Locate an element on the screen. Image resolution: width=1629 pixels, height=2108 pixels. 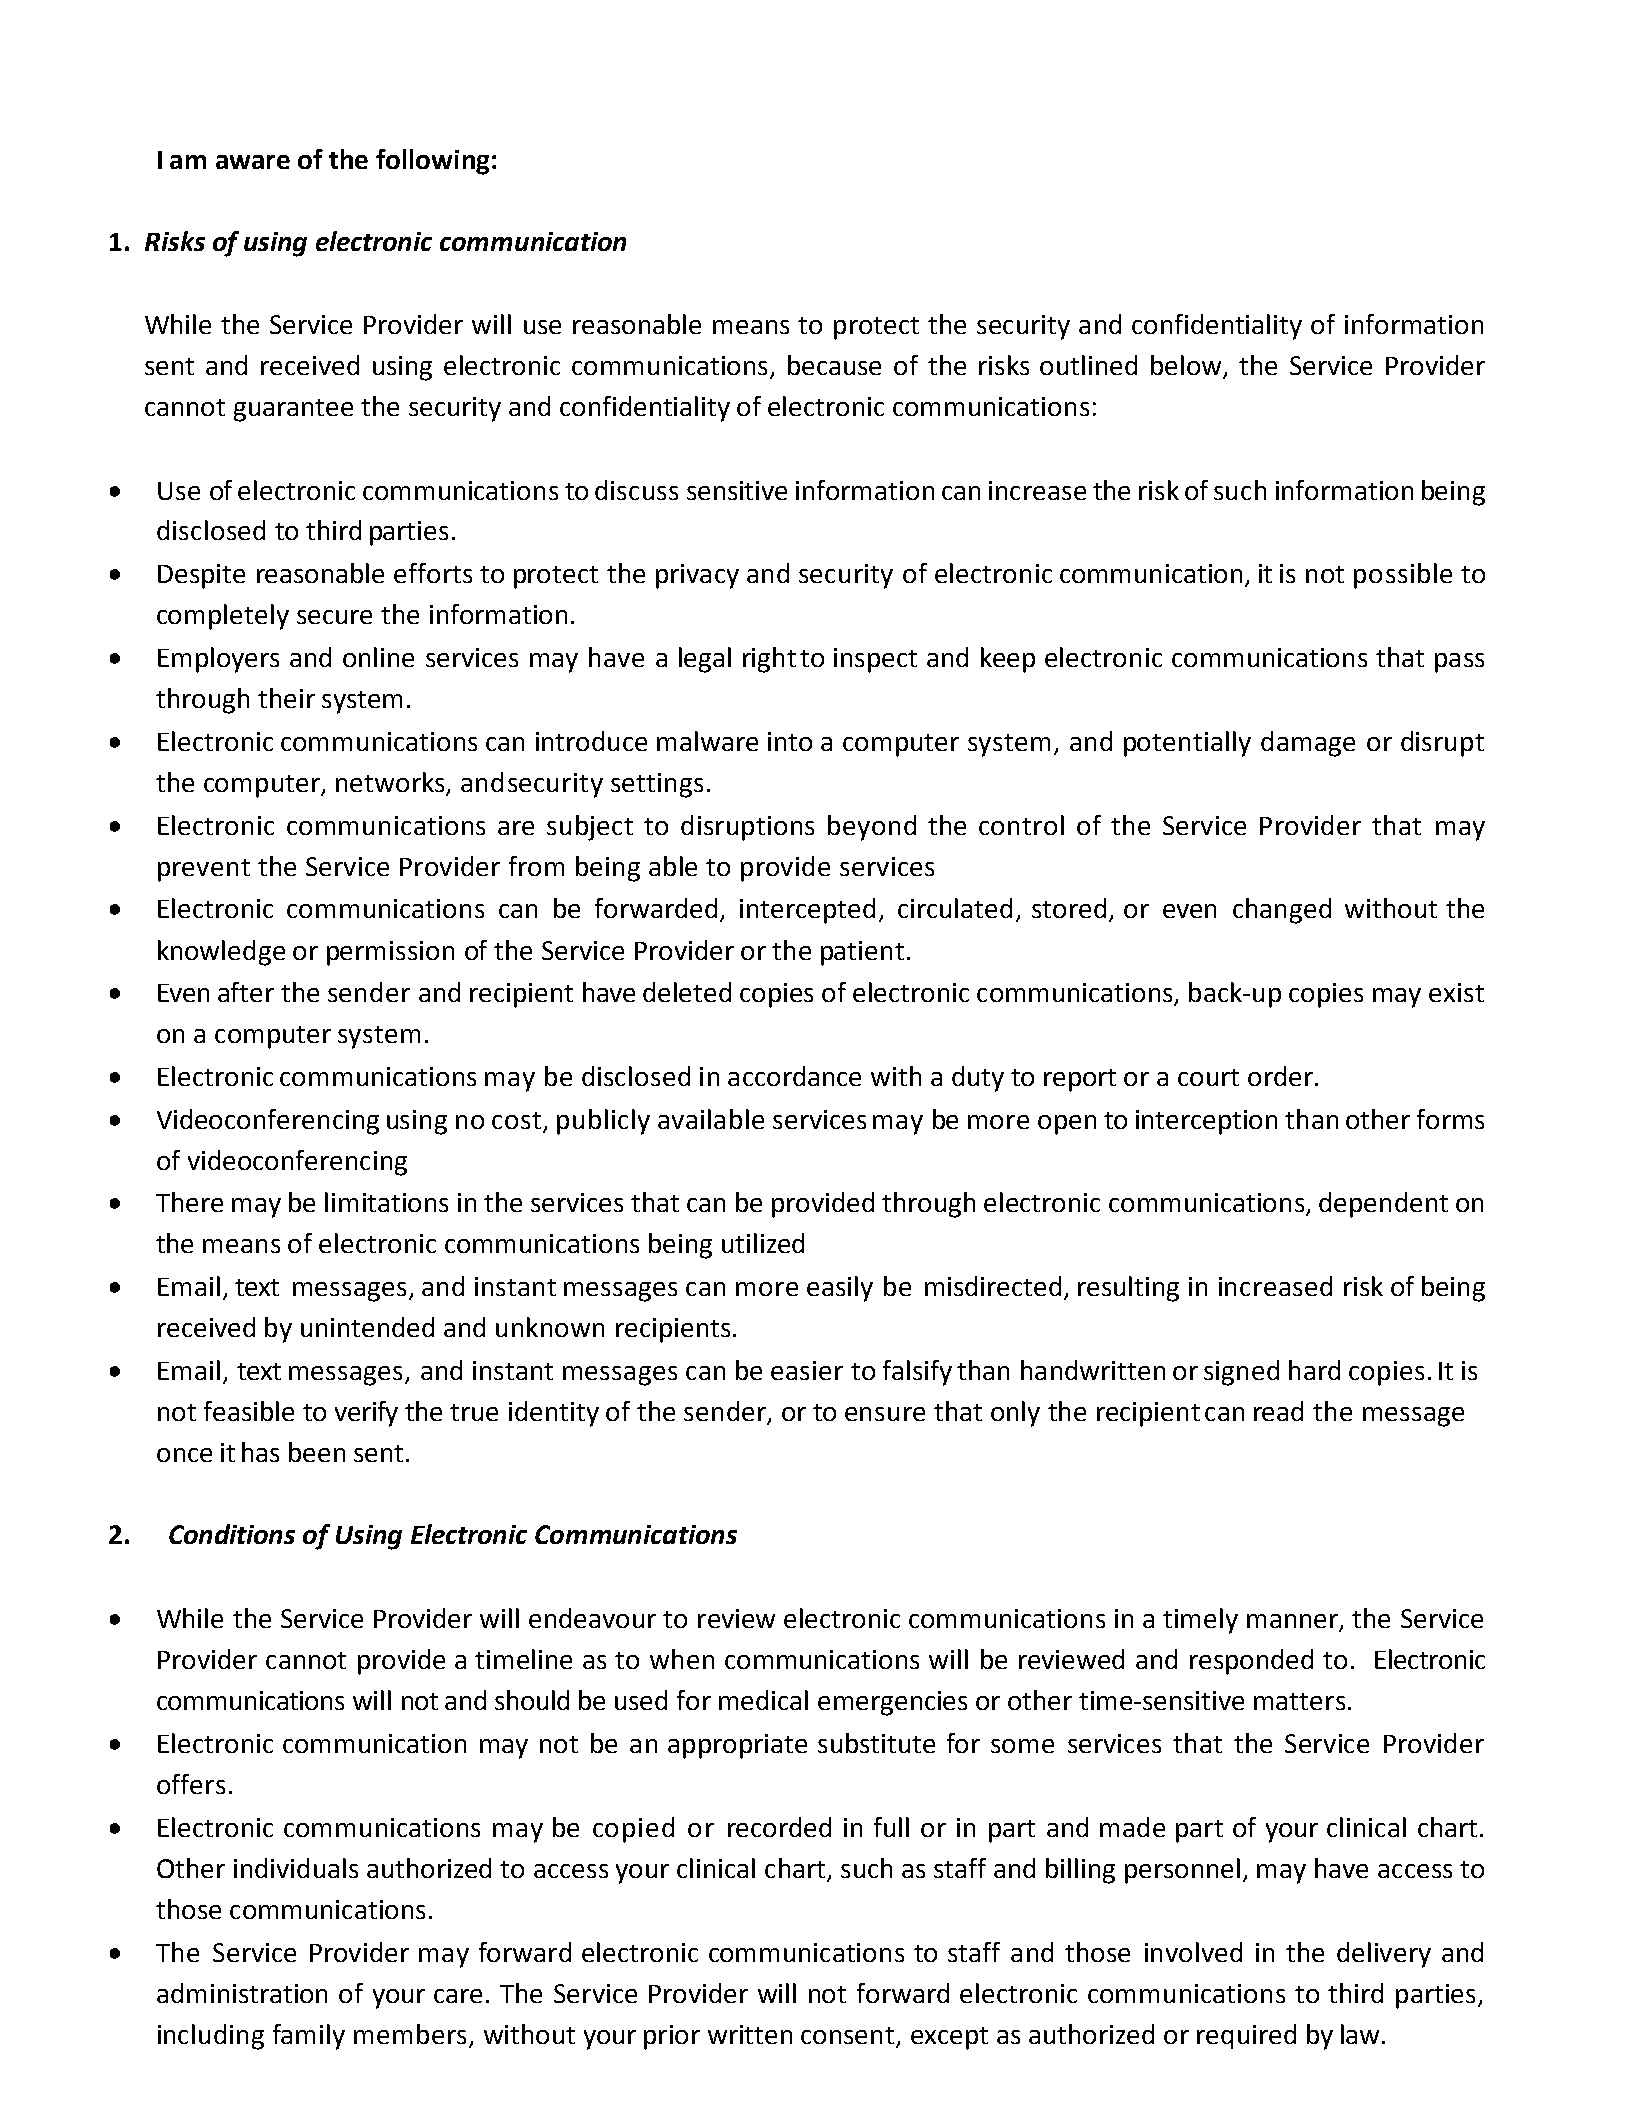
family is located at coordinates (309, 2037).
